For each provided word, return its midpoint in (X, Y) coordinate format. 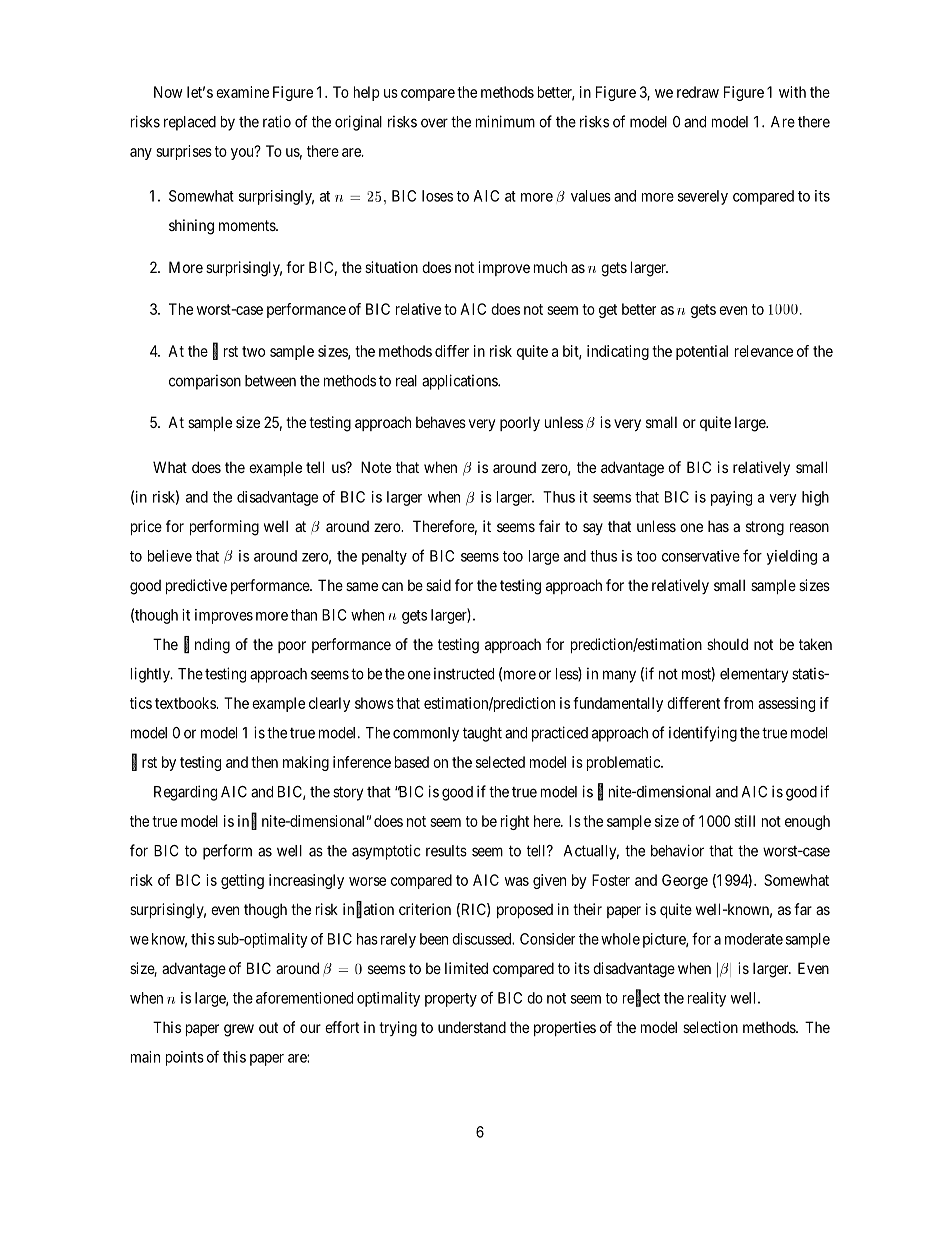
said (438, 585)
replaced (190, 123)
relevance (764, 351)
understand (472, 1027)
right (515, 822)
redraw (698, 92)
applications (460, 382)
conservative (701, 556)
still (744, 821)
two (253, 351)
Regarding (185, 793)
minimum (505, 121)
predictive (196, 586)
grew (239, 1030)
